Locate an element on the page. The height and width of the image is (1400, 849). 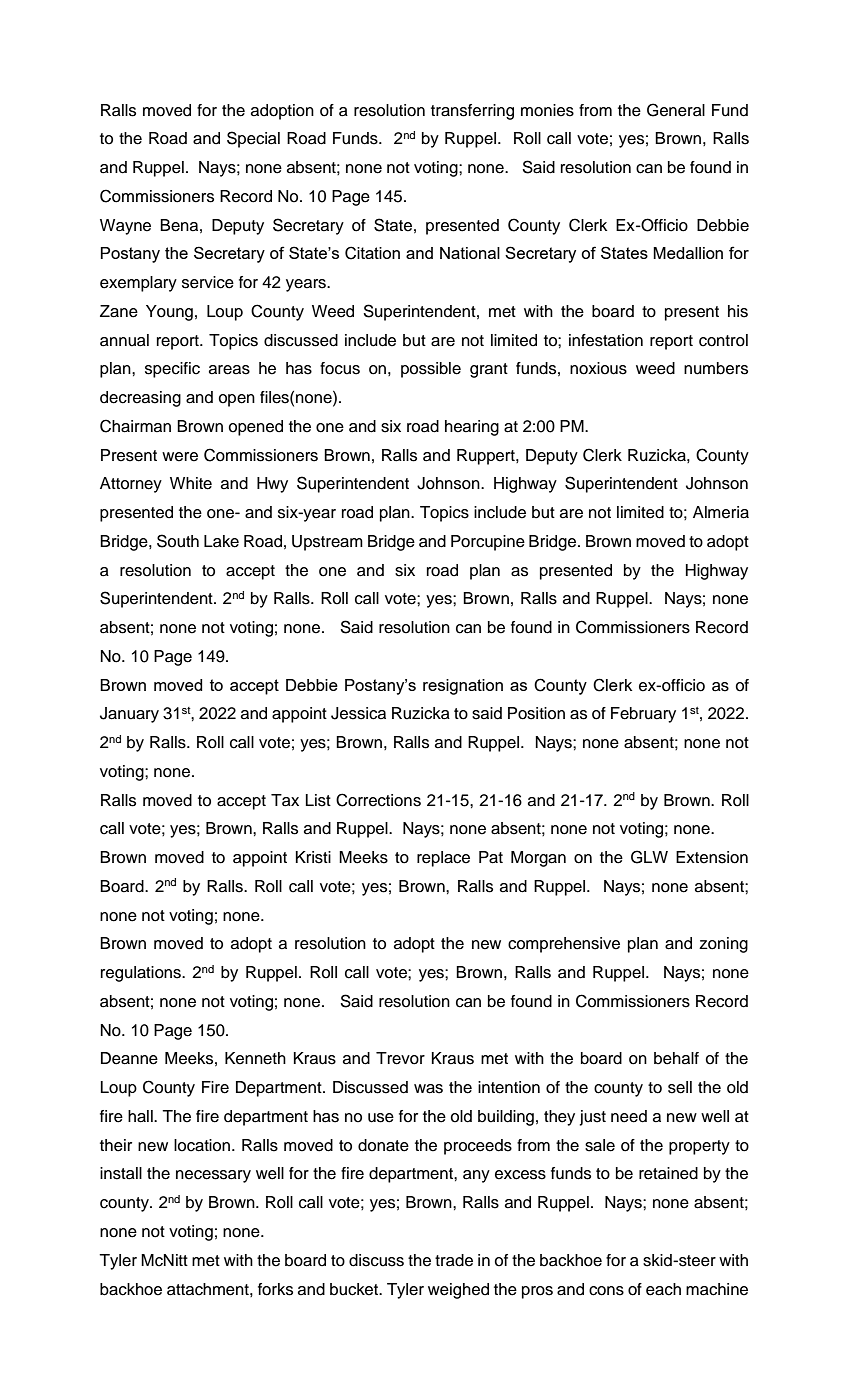
General is located at coordinates (676, 110).
